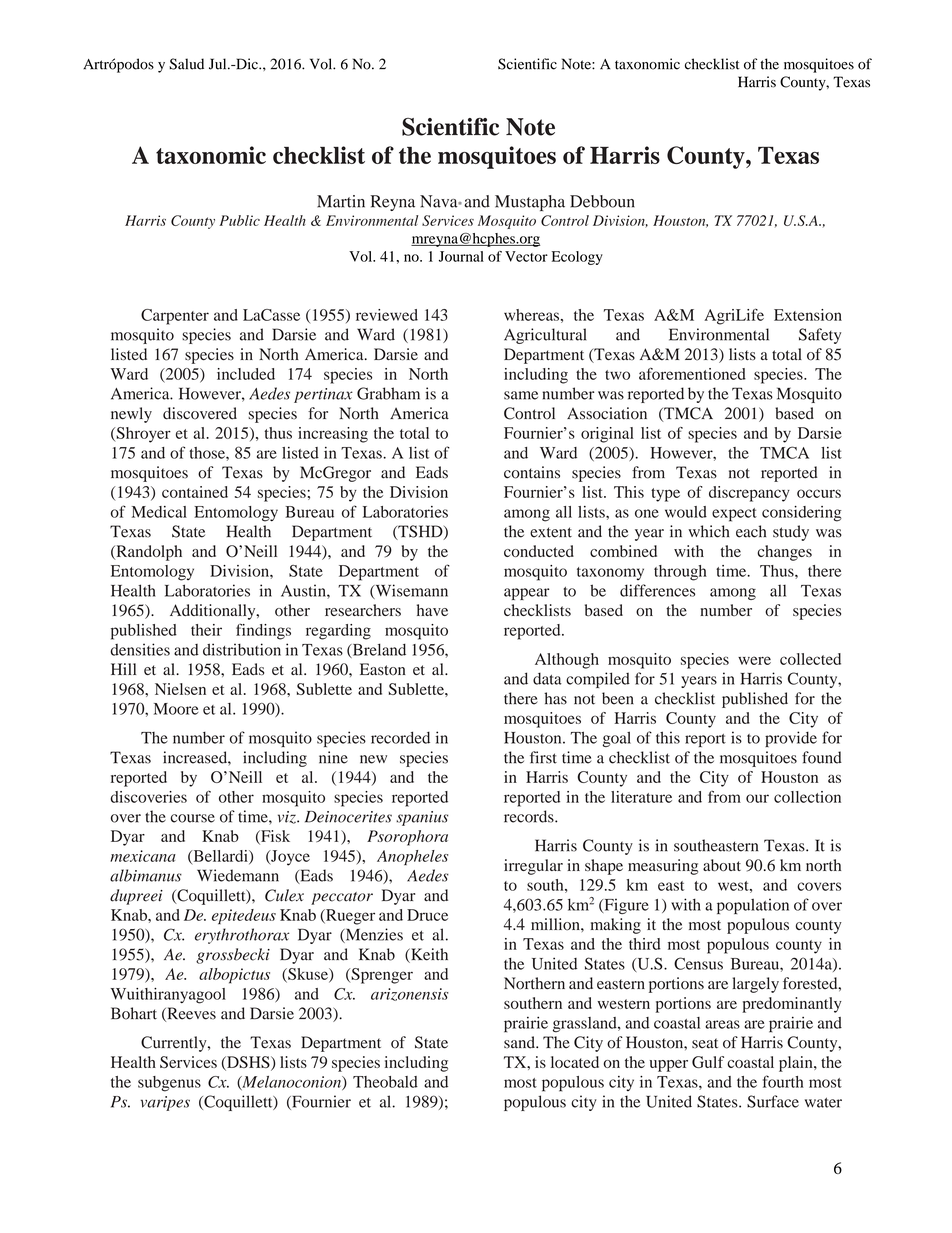  Describe the element at coordinates (169, 1084) in the screenshot. I see `subgenus` at that location.
